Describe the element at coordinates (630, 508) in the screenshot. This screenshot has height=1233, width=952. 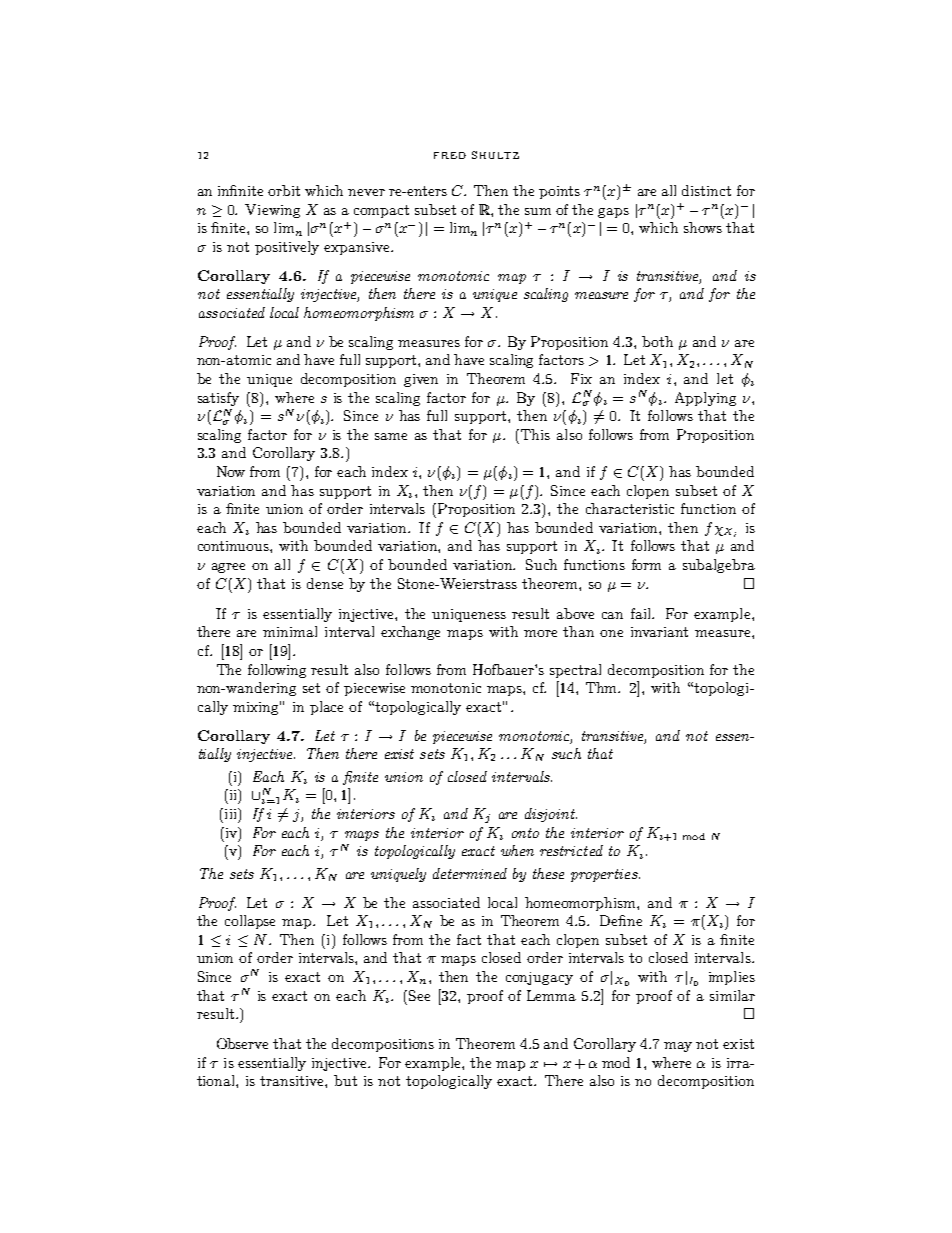
I see `characteristic` at that location.
